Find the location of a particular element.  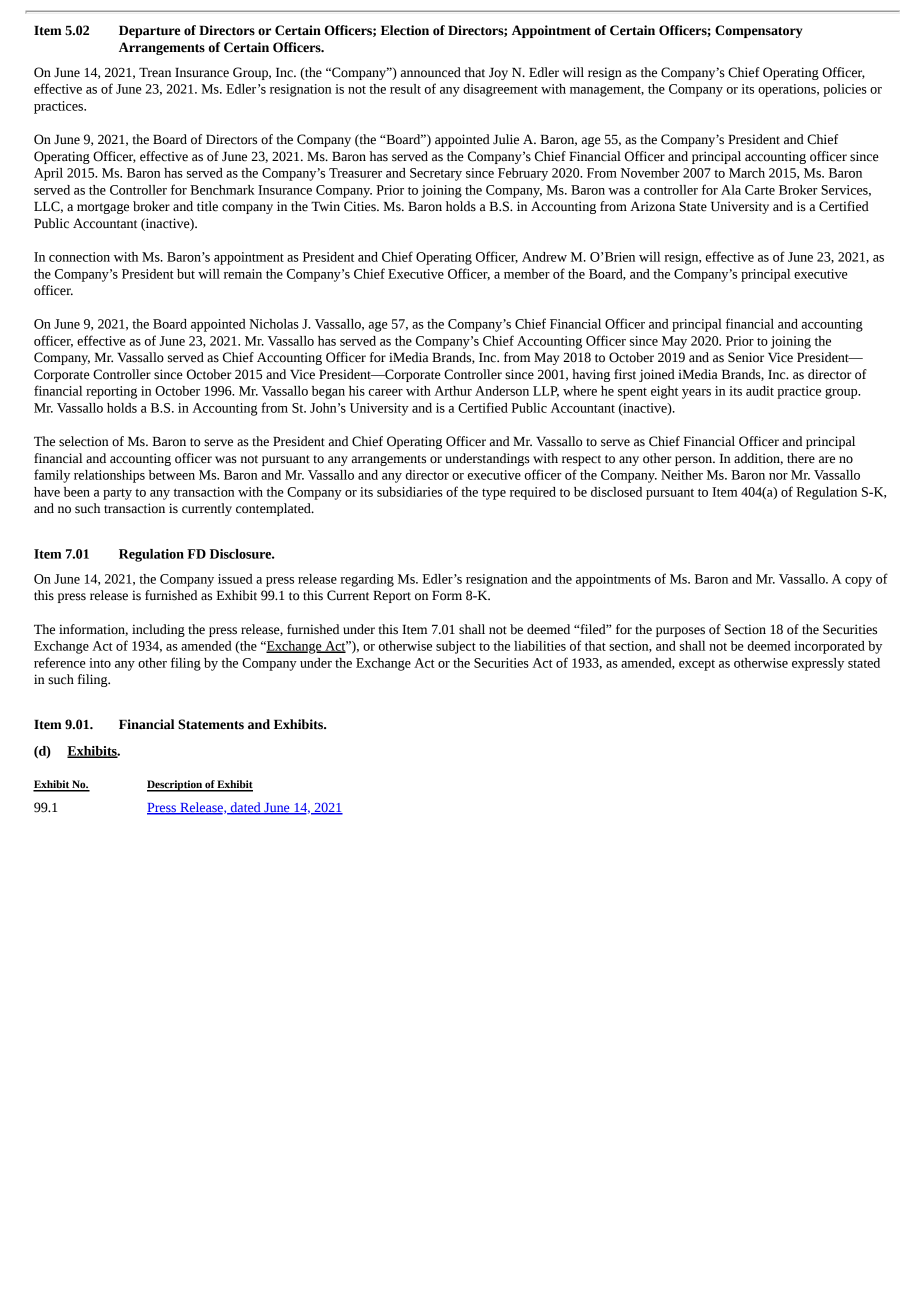

announced is located at coordinates (431, 72).
